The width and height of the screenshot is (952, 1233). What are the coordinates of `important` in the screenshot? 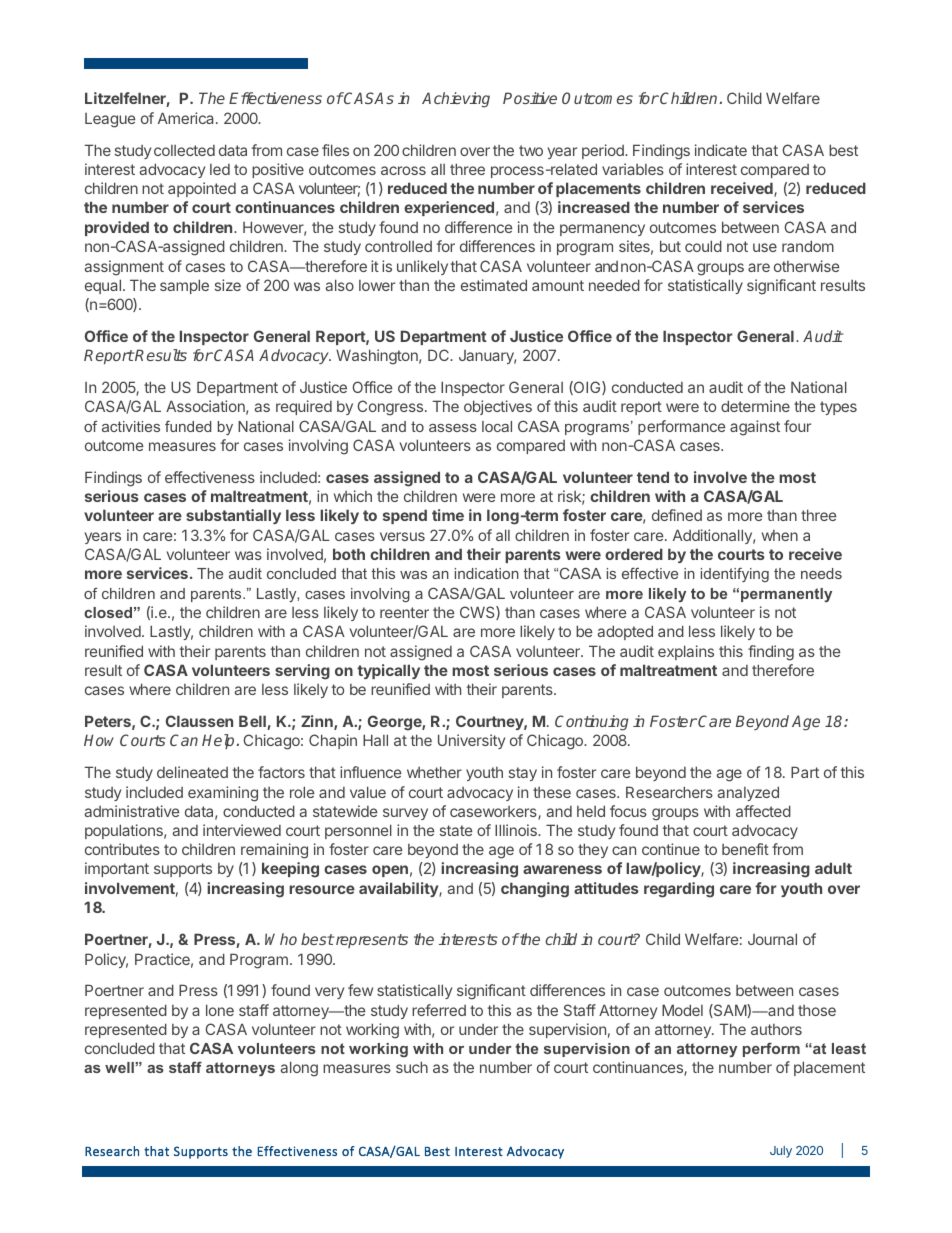 It's located at (117, 869).
